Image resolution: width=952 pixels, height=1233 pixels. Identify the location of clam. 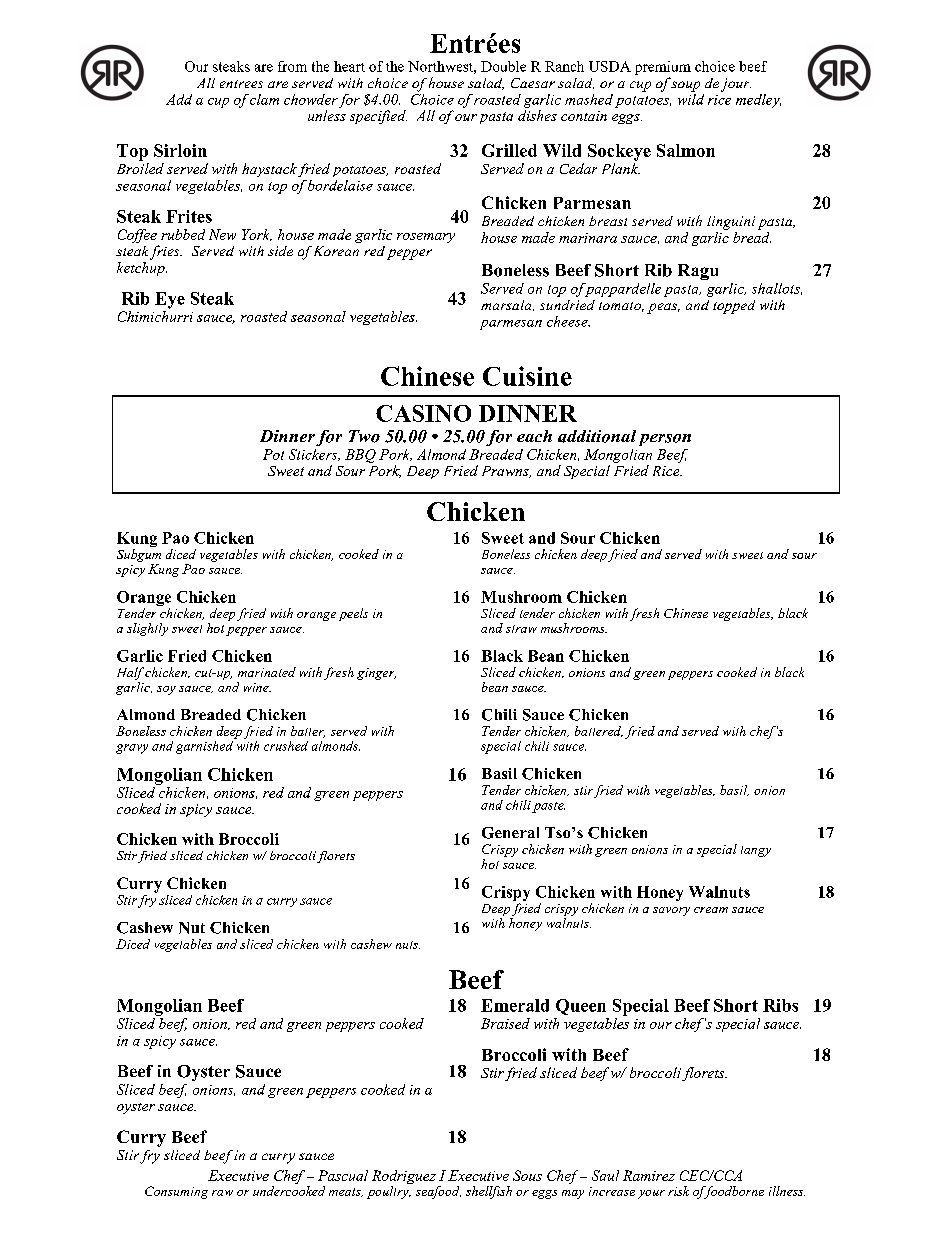
(264, 99).
